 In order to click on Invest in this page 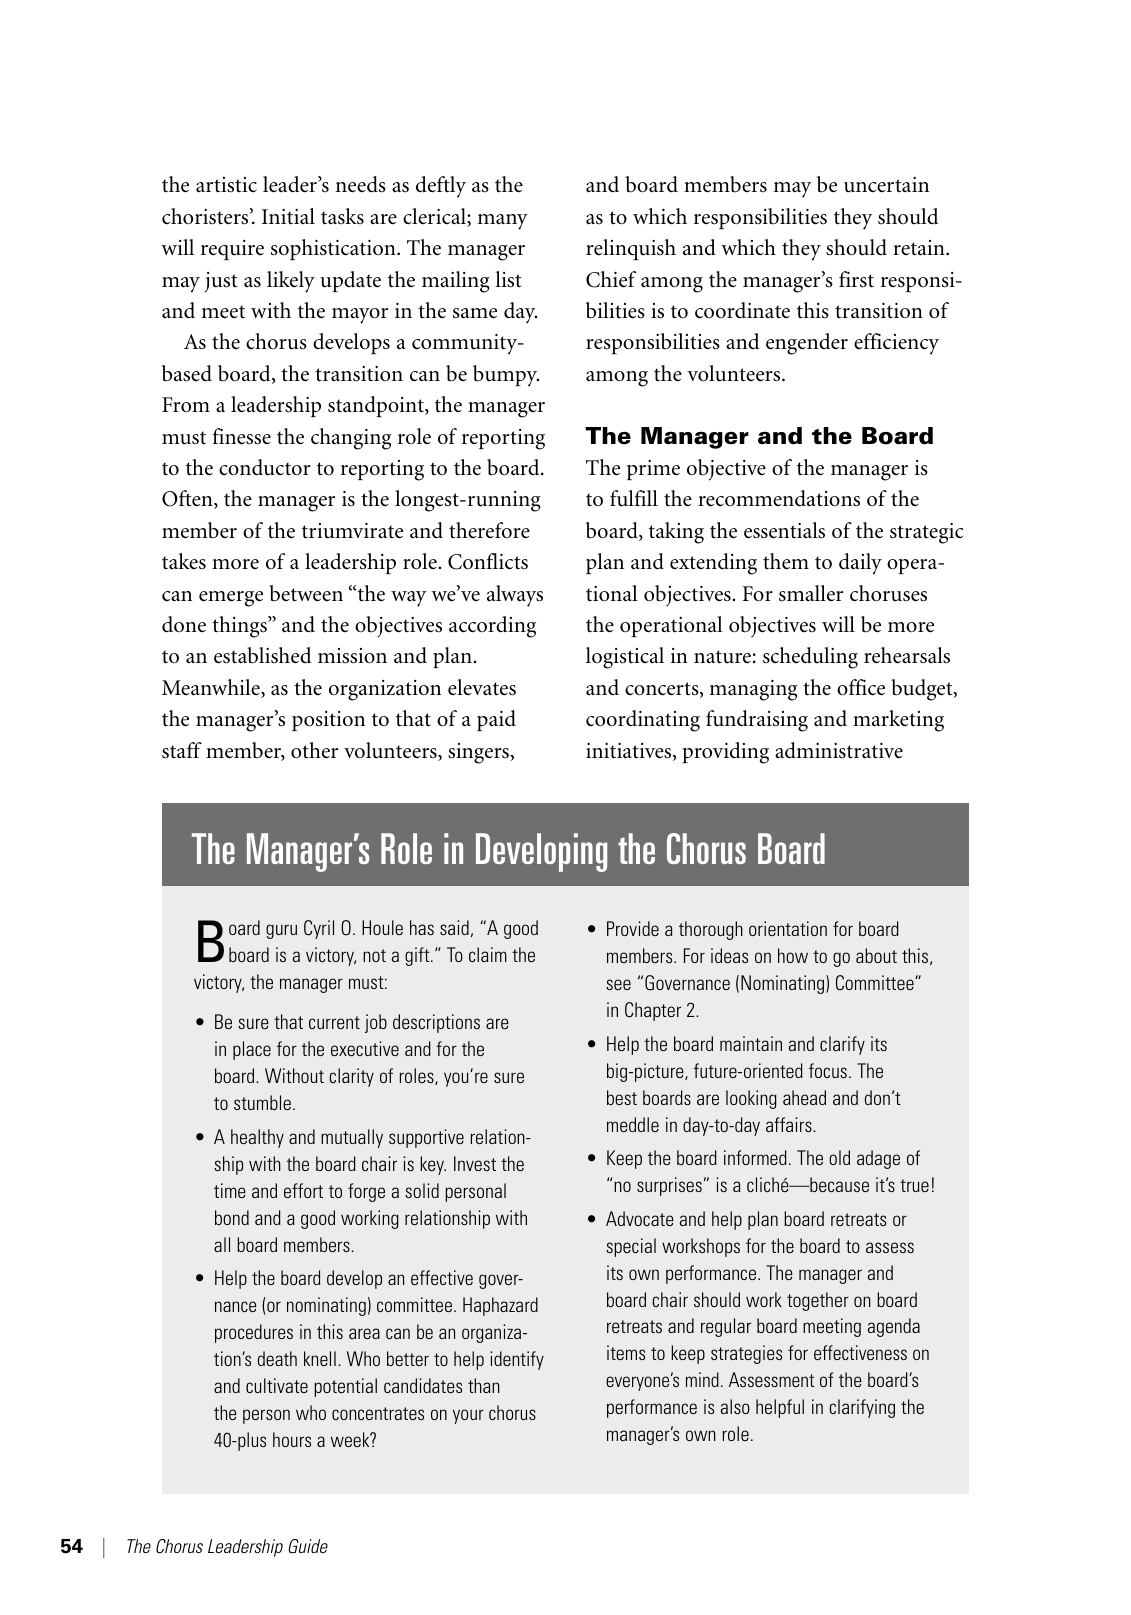, I will do `click(475, 1163)`.
